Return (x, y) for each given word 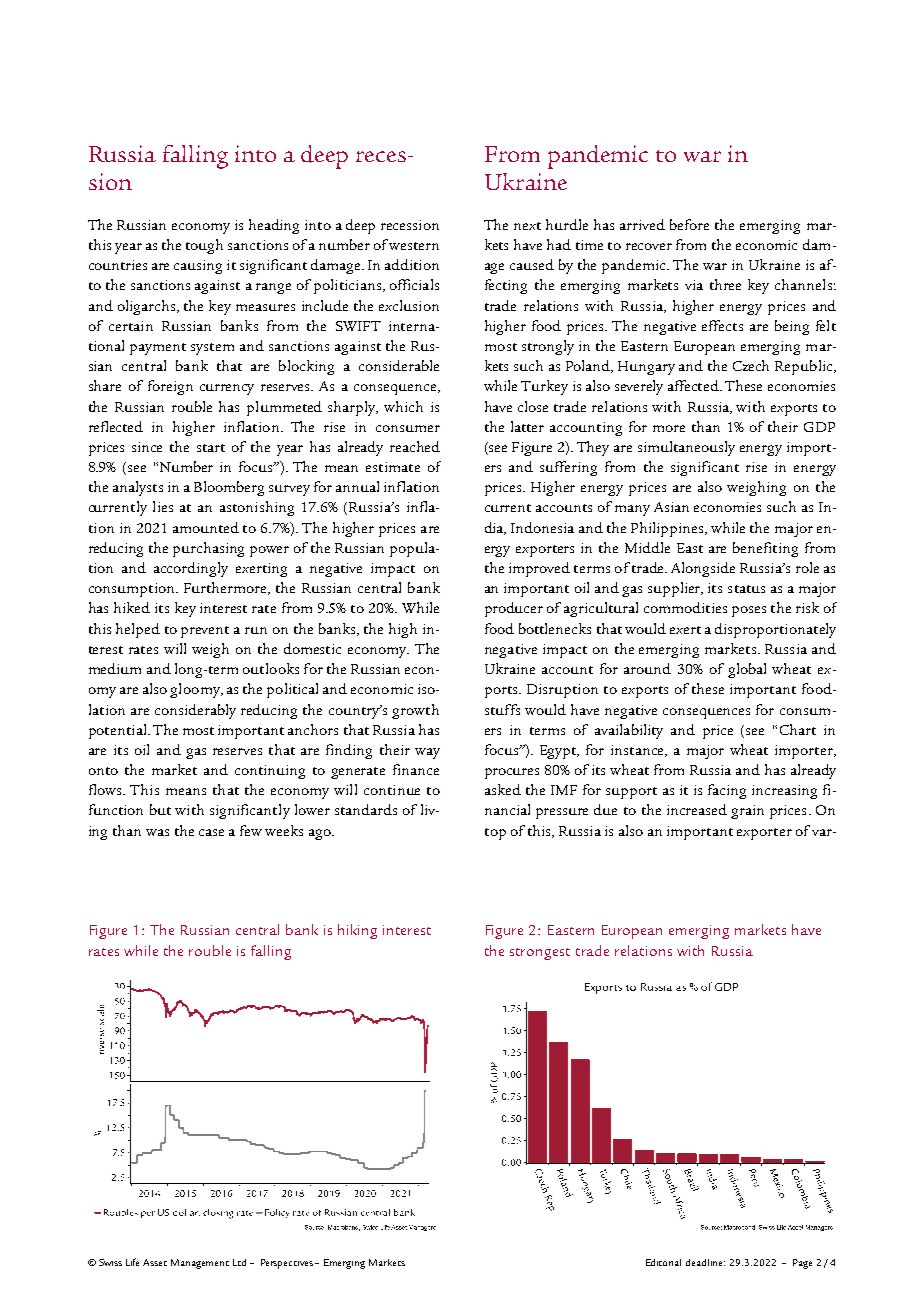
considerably (195, 711)
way (427, 753)
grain (747, 812)
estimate (393, 467)
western (414, 246)
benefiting (765, 549)
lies (163, 506)
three (725, 284)
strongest (540, 954)
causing (198, 267)
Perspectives (288, 1264)
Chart (798, 729)
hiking (357, 931)
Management (200, 1264)
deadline (705, 1262)
